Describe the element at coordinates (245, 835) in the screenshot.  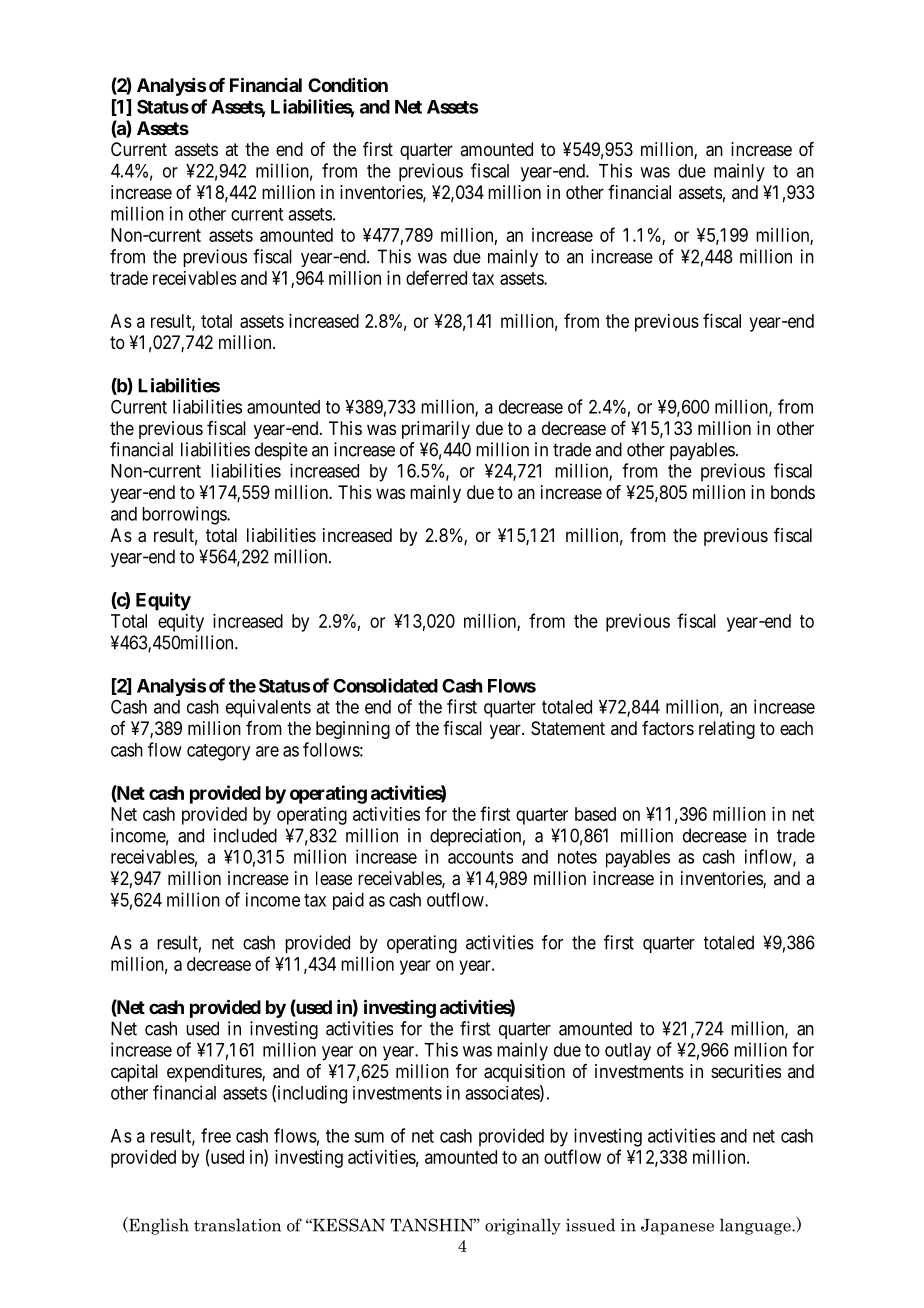
I see `included` at that location.
